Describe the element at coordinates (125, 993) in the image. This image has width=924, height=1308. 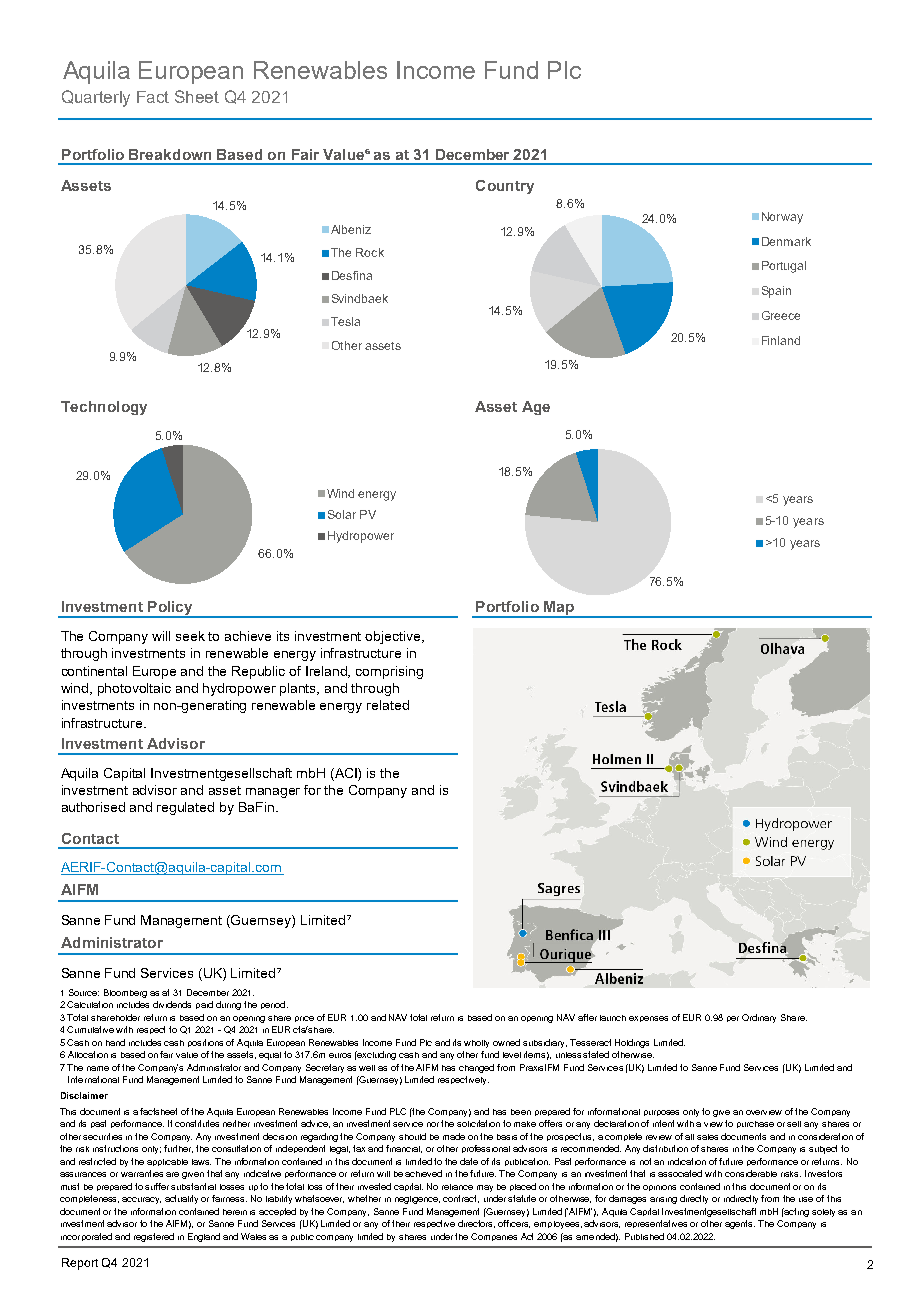
I see `Bloomberg` at that location.
